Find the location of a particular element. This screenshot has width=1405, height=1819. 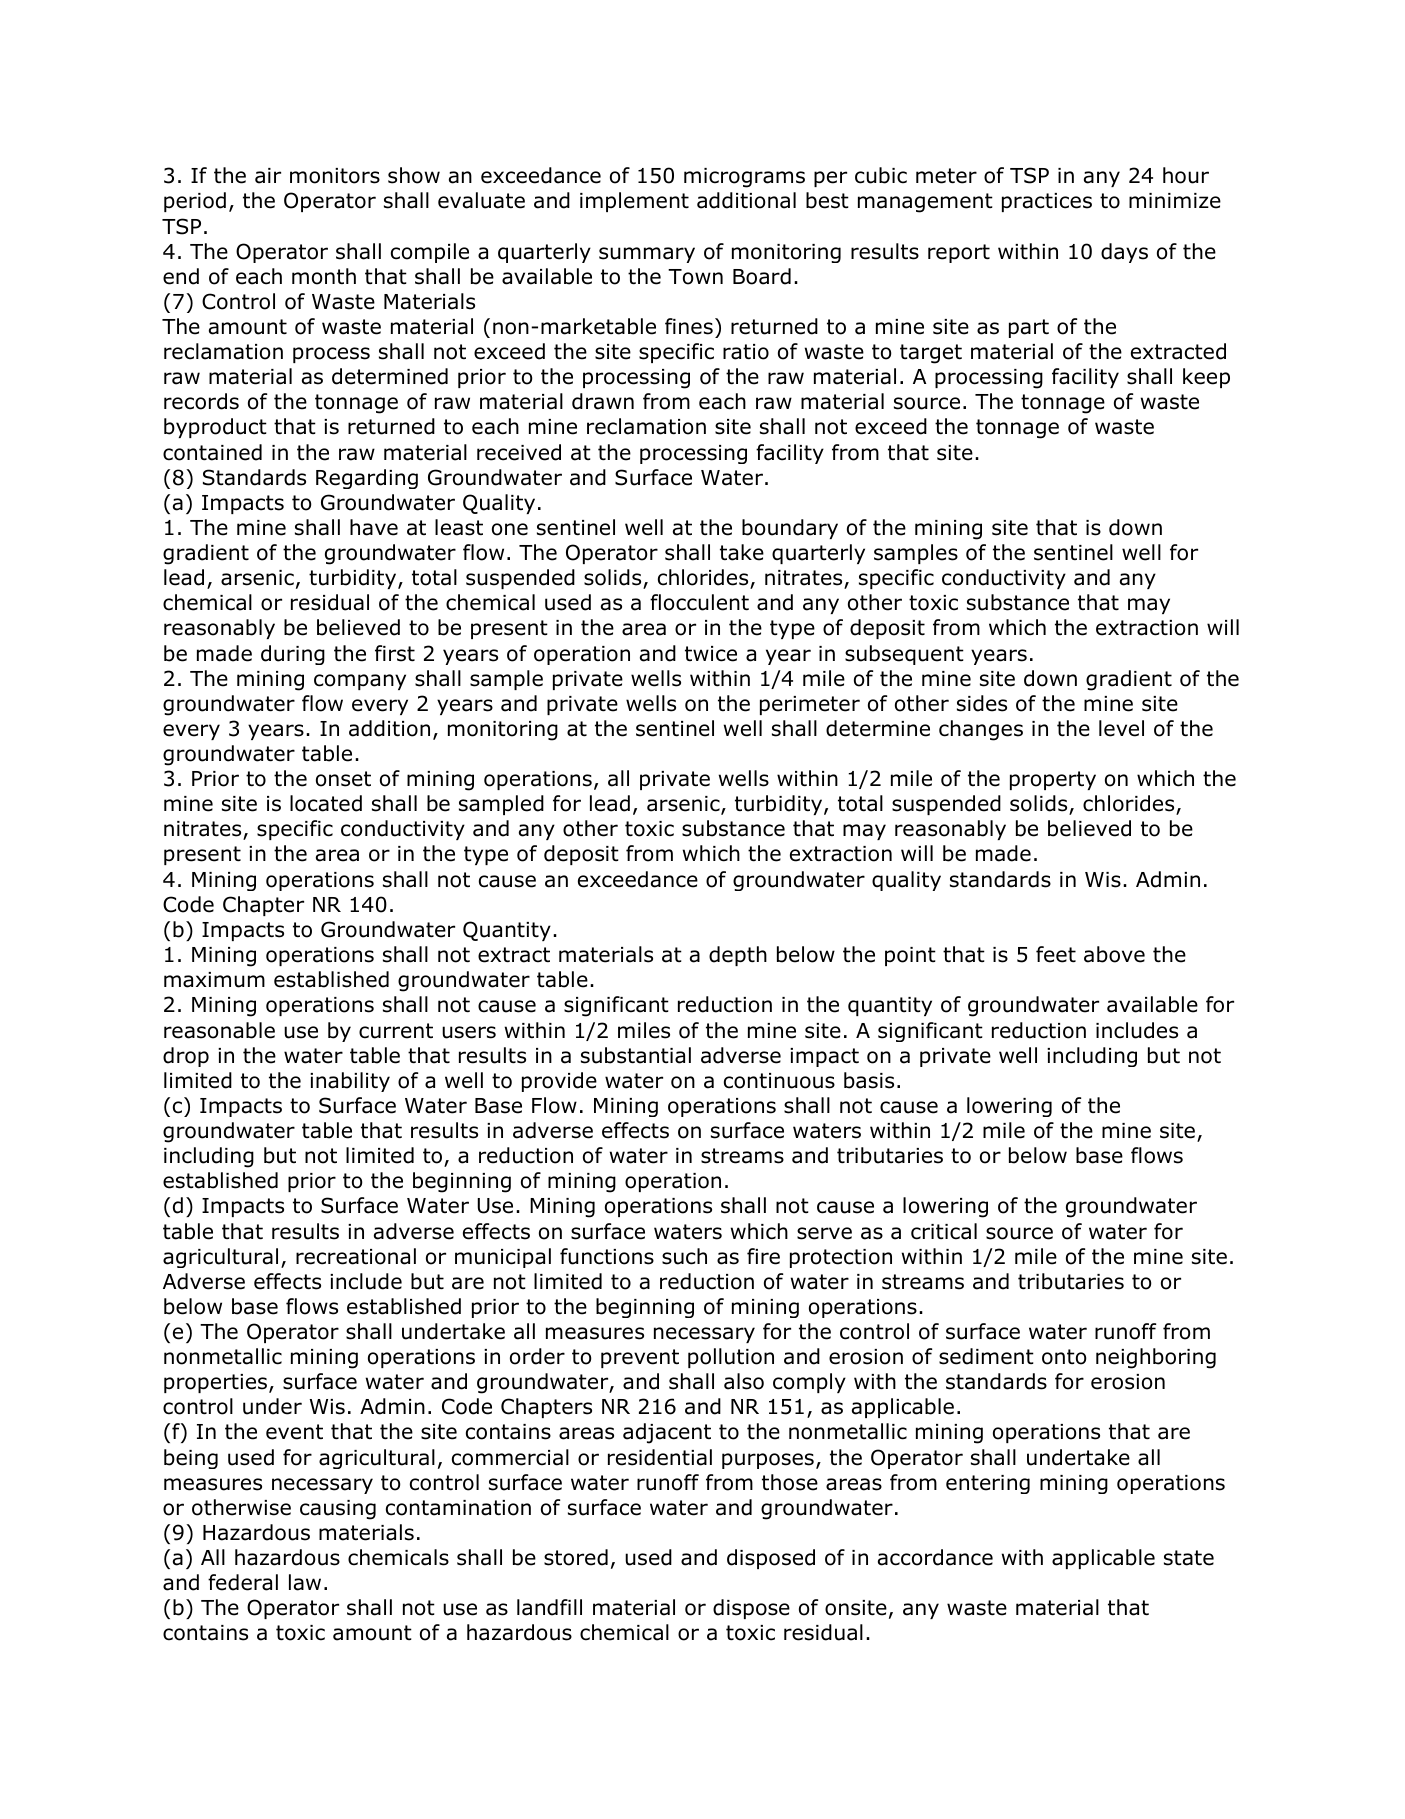

located is located at coordinates (326, 803).
